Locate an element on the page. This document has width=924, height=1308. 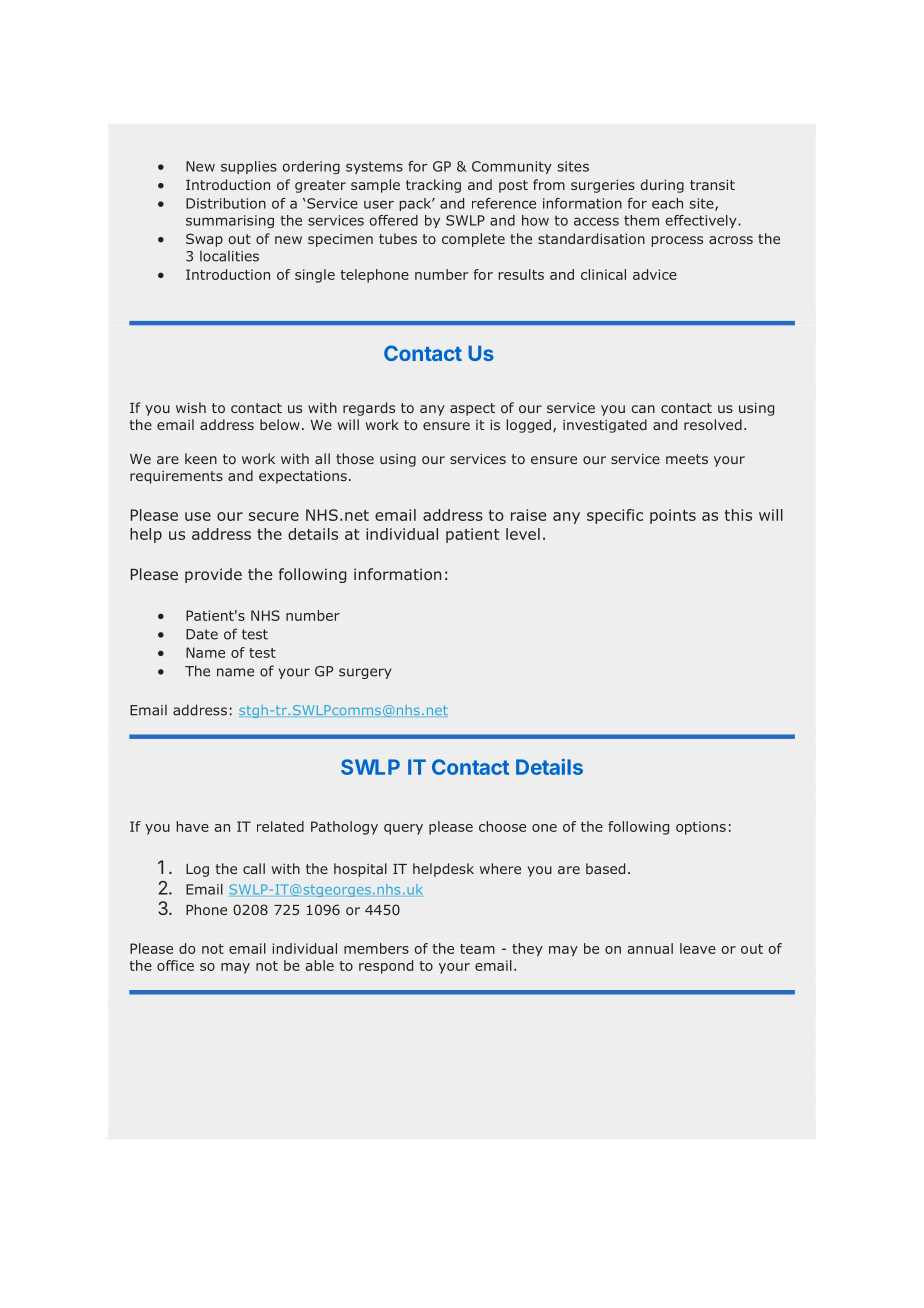
below is located at coordinates (280, 424).
